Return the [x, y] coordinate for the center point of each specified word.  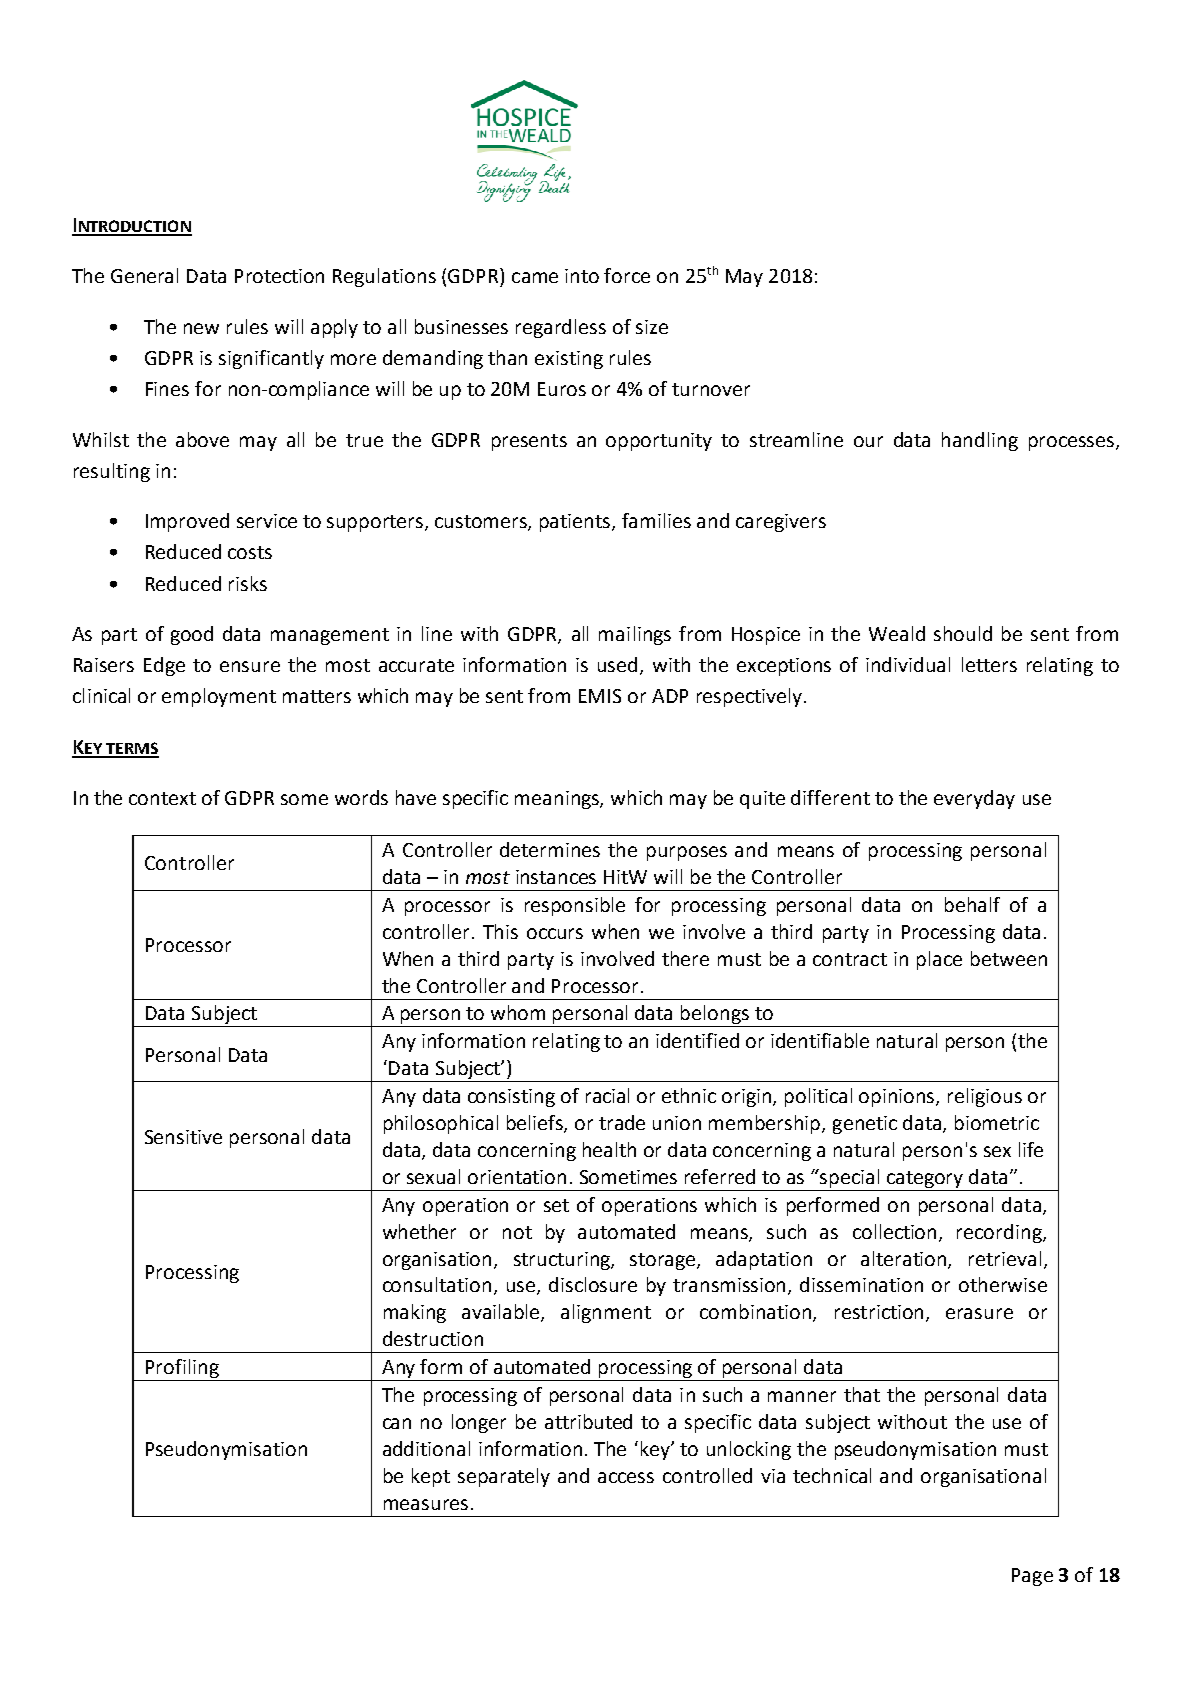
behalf [972, 904]
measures [426, 1504]
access [626, 1477]
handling [980, 441]
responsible [575, 906]
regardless [561, 328]
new [201, 328]
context [162, 798]
